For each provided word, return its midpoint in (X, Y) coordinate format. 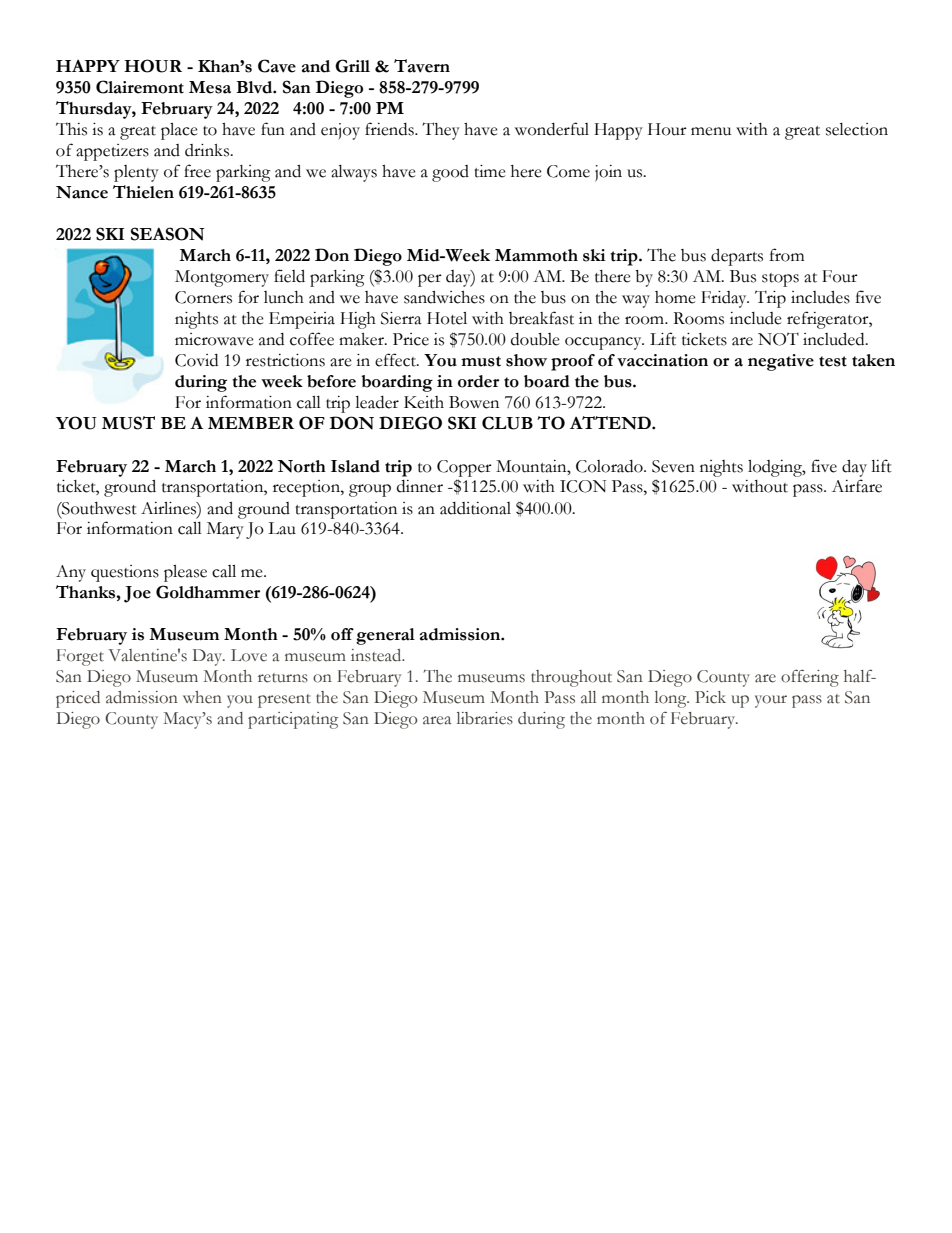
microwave (214, 339)
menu (711, 131)
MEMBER (251, 423)
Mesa (210, 87)
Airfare (857, 486)
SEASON (167, 234)
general (385, 636)
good (450, 173)
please (185, 573)
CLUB (507, 423)
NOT (778, 339)
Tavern (422, 66)
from (787, 255)
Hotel (447, 318)
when (202, 697)
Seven (673, 466)
